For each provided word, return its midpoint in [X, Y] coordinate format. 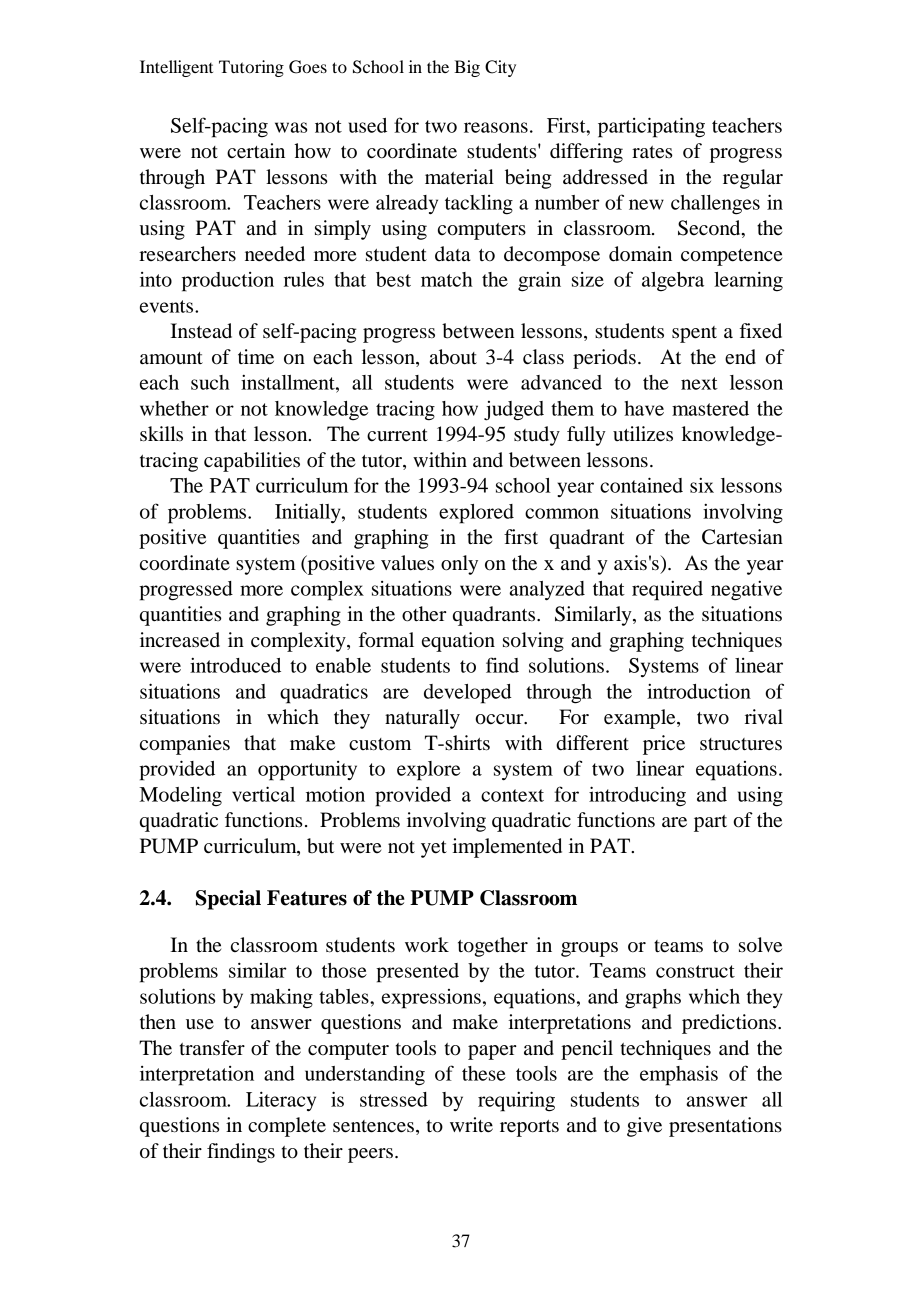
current [397, 435]
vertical [263, 794]
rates [652, 152]
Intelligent [176, 68]
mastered [710, 408]
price [664, 745]
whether [174, 408]
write [471, 1125]
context [512, 795]
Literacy [281, 1101]
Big [467, 68]
